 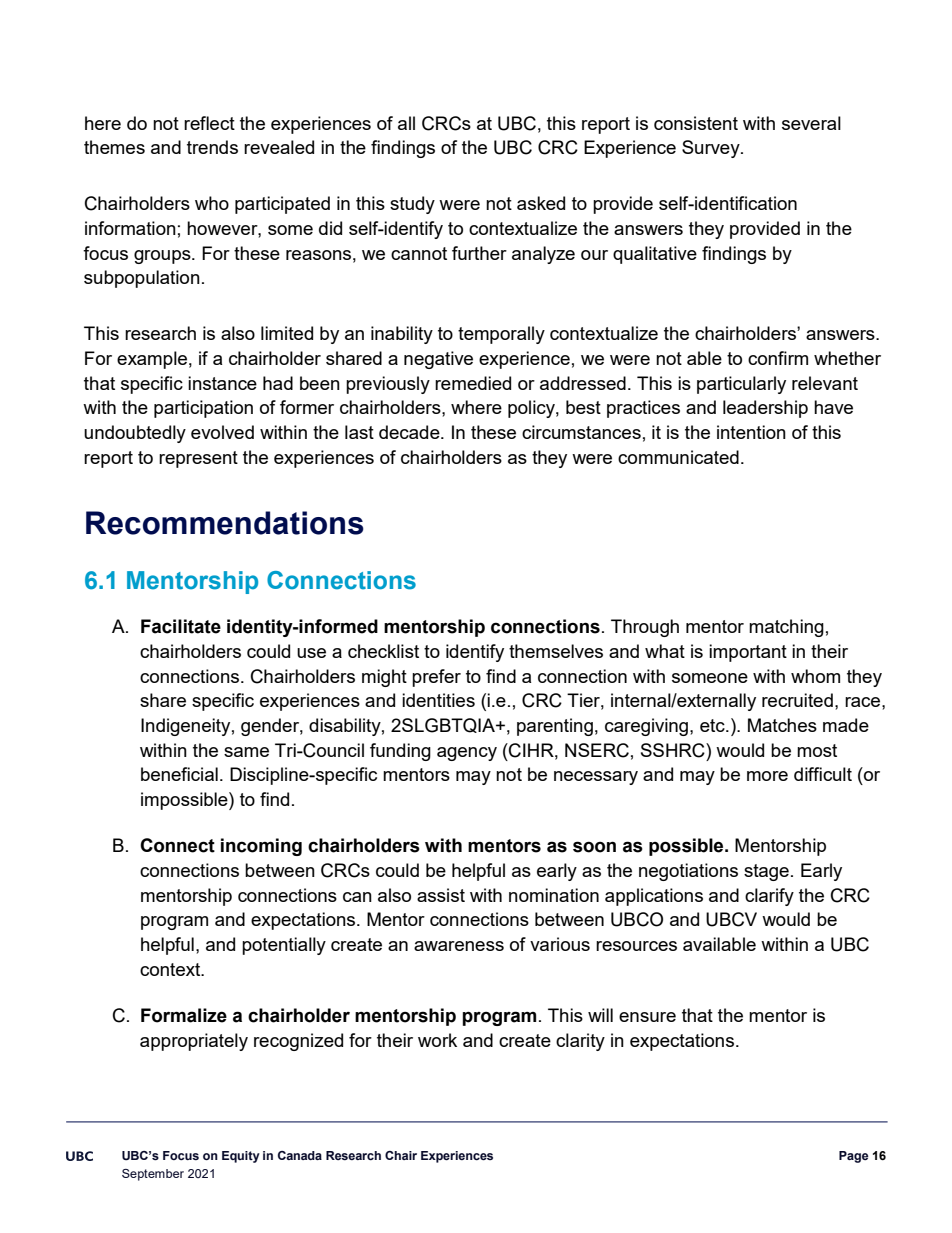 What do you see at coordinates (541, 203) in the screenshot?
I see `asked` at bounding box center [541, 203].
